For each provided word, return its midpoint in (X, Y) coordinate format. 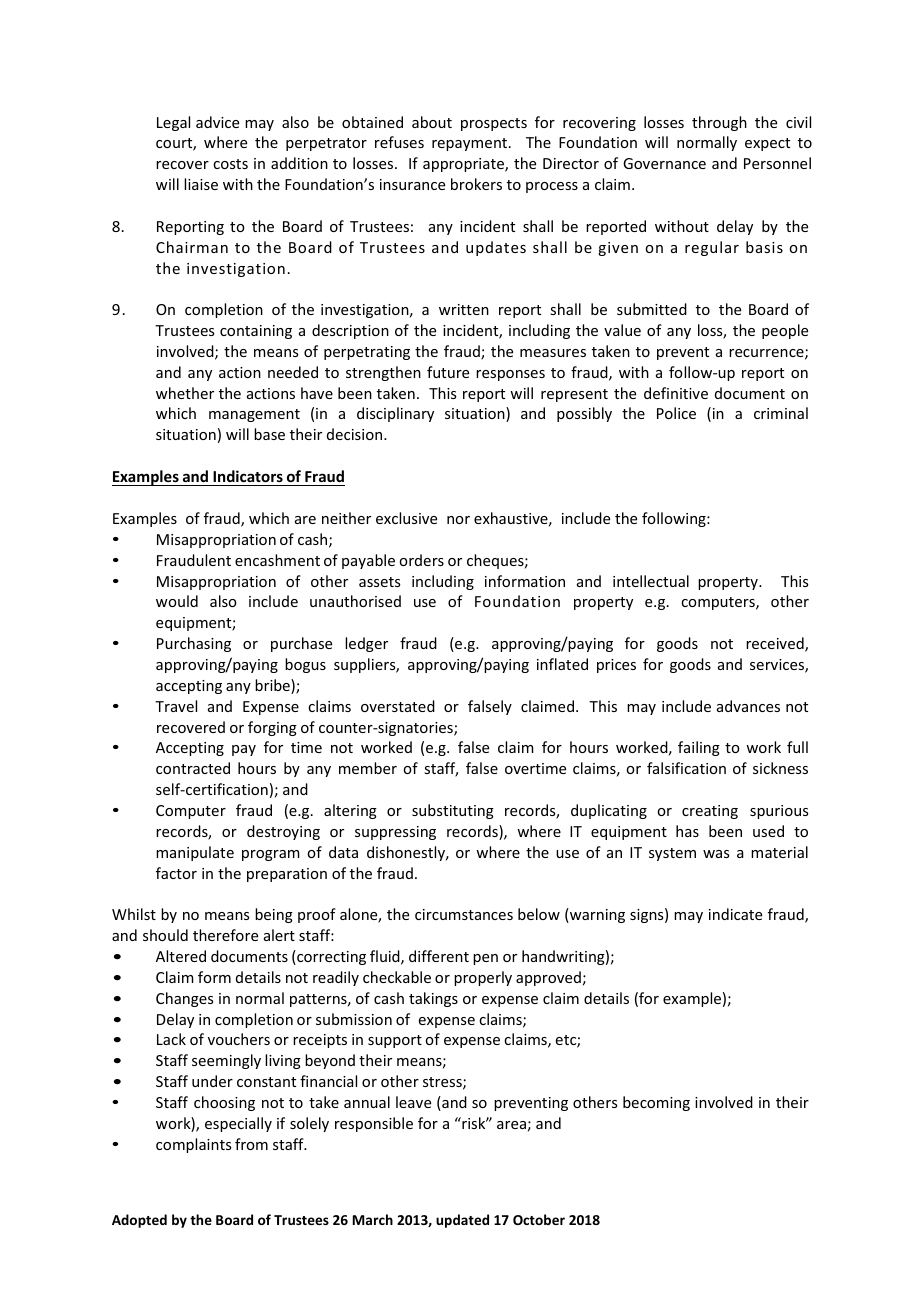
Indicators (248, 476)
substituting (453, 811)
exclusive (406, 518)
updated (462, 1221)
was (716, 854)
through (719, 123)
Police (676, 413)
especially (238, 1124)
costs (230, 164)
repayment (471, 144)
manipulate (195, 853)
